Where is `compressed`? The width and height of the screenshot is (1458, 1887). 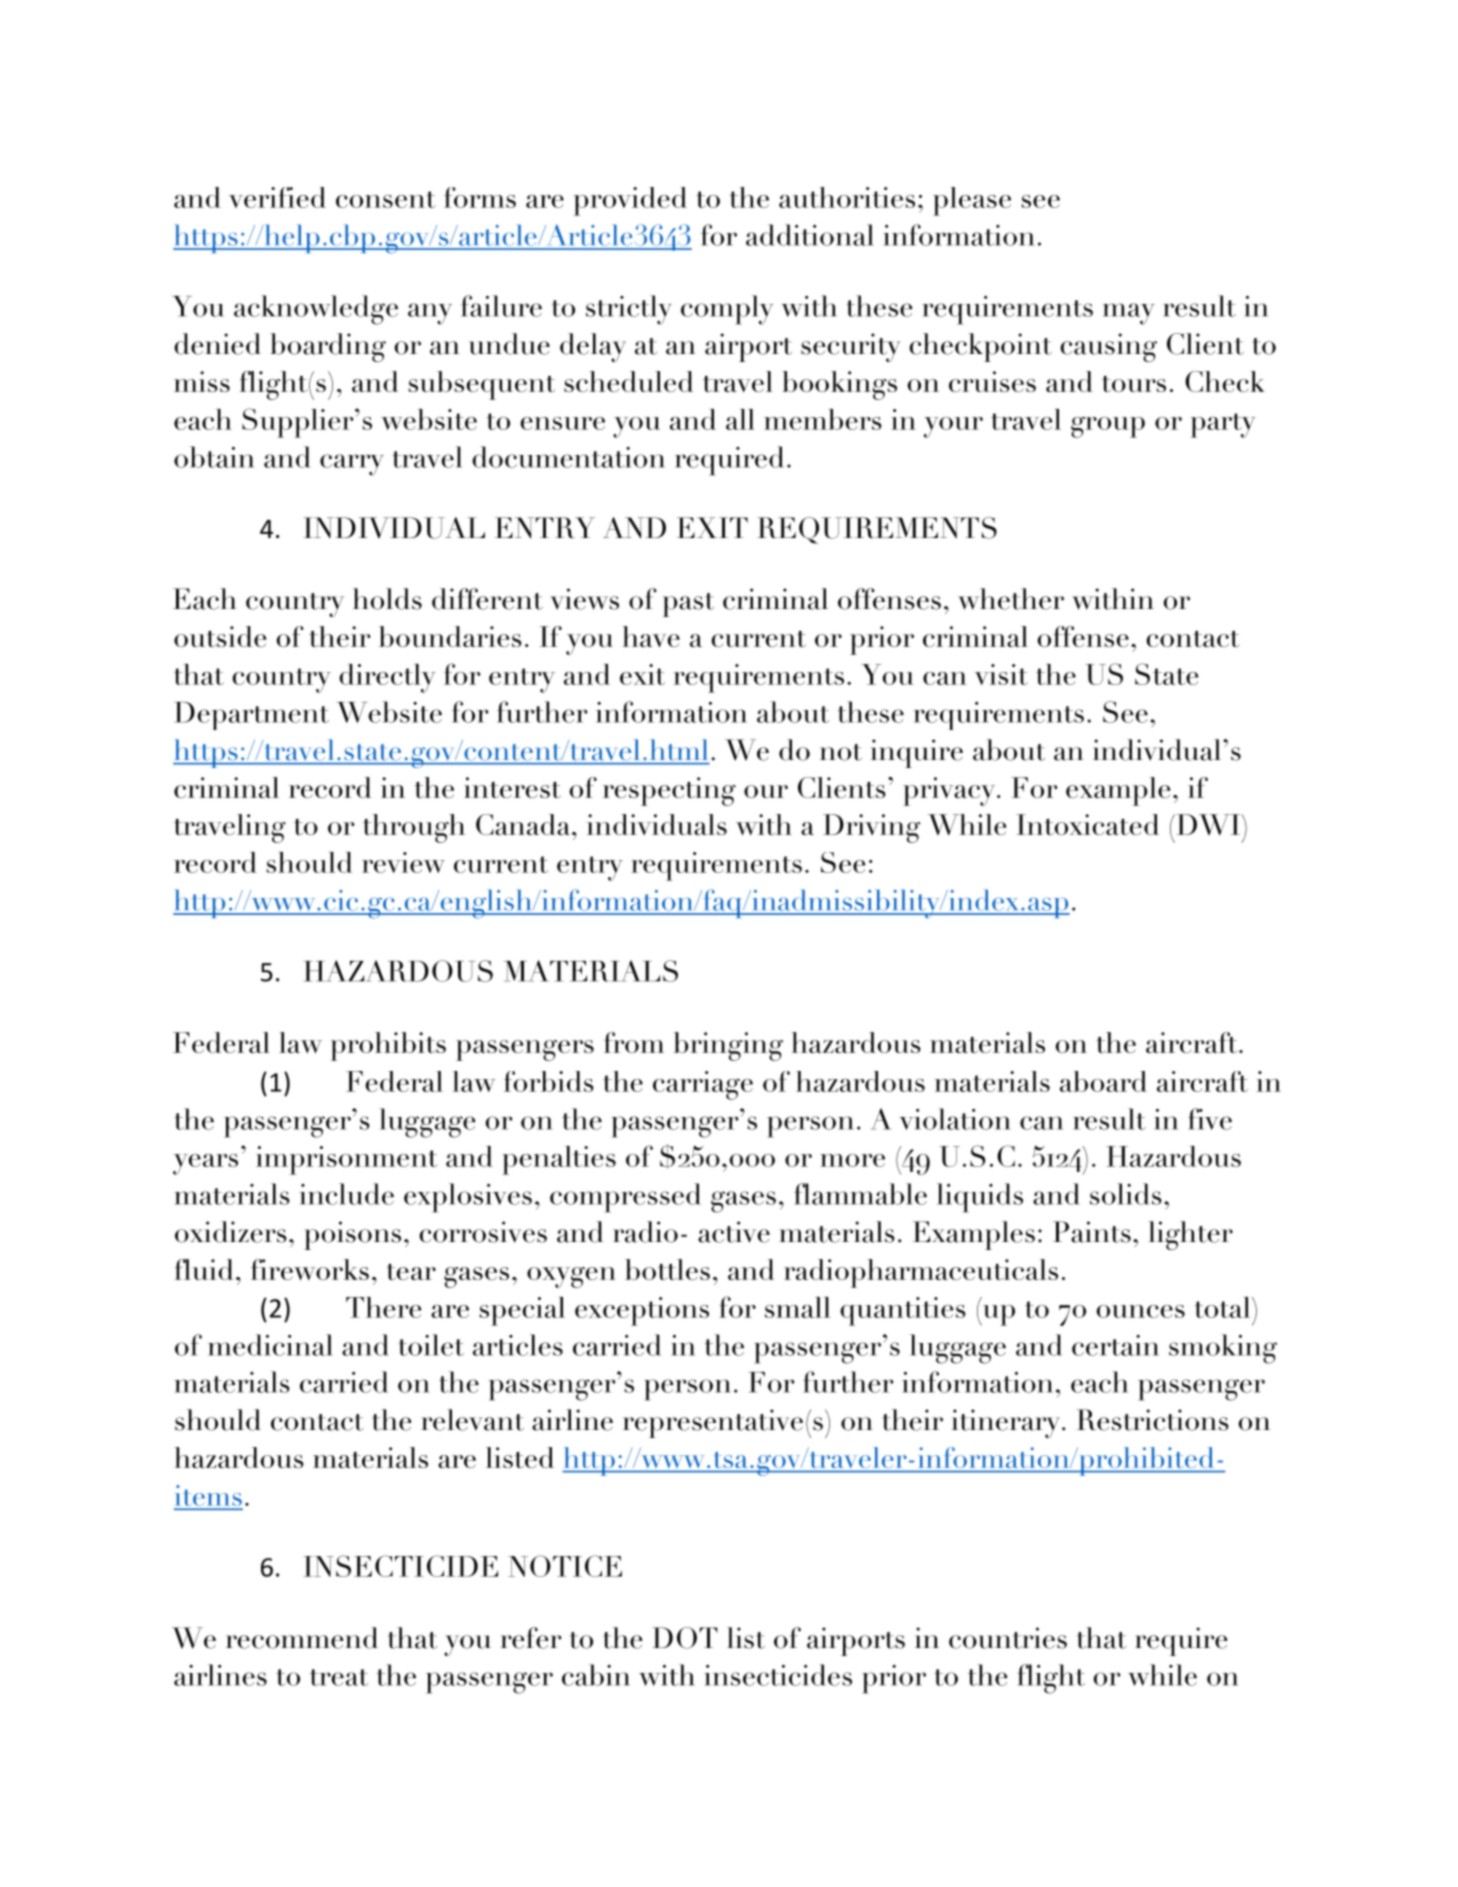 compressed is located at coordinates (625, 1198).
